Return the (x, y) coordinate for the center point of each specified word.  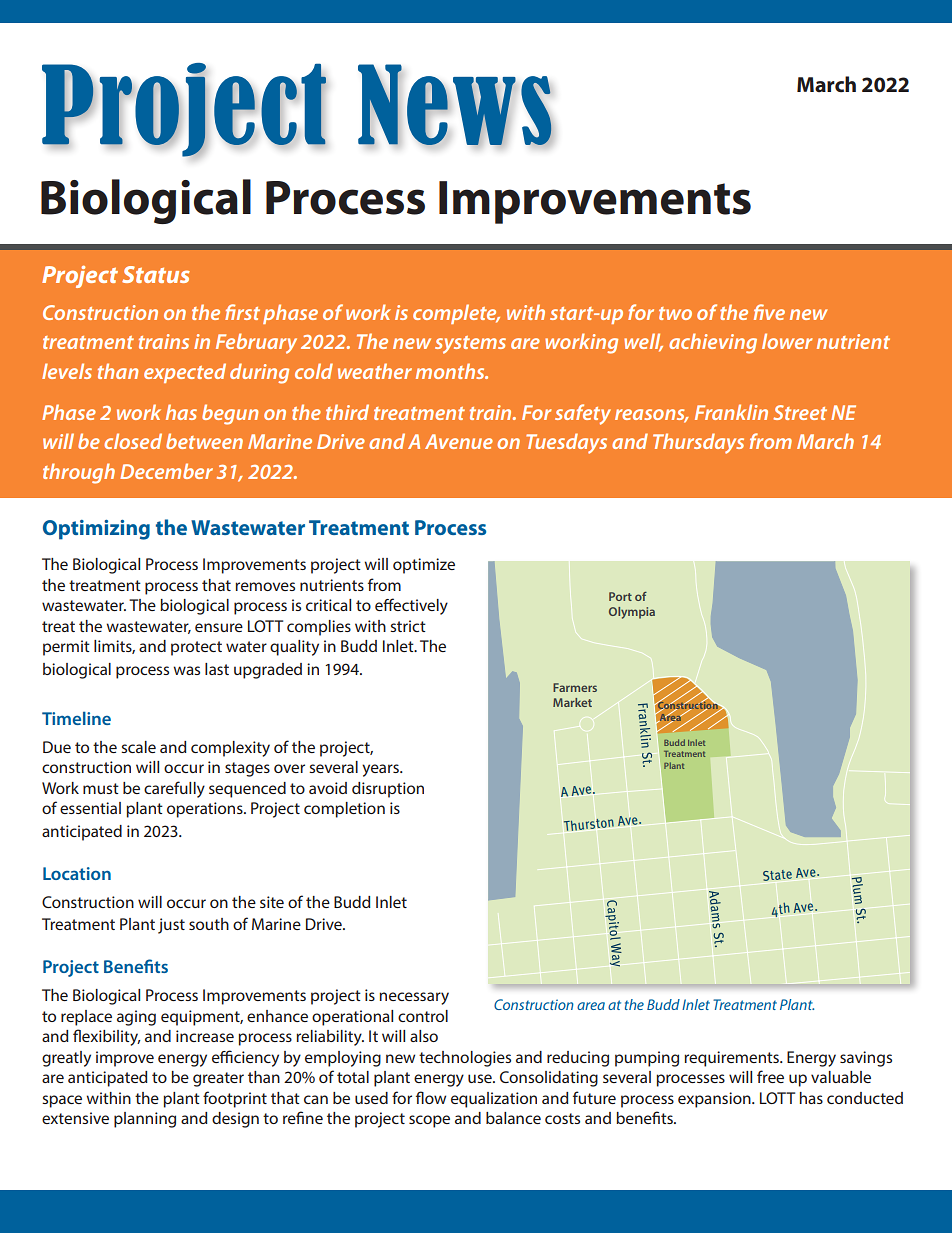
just (171, 926)
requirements (732, 1059)
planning (145, 1120)
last (217, 669)
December (166, 471)
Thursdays (698, 443)
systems (470, 345)
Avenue (459, 441)
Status (156, 274)
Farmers (575, 687)
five (769, 312)
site (272, 902)
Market (572, 702)
